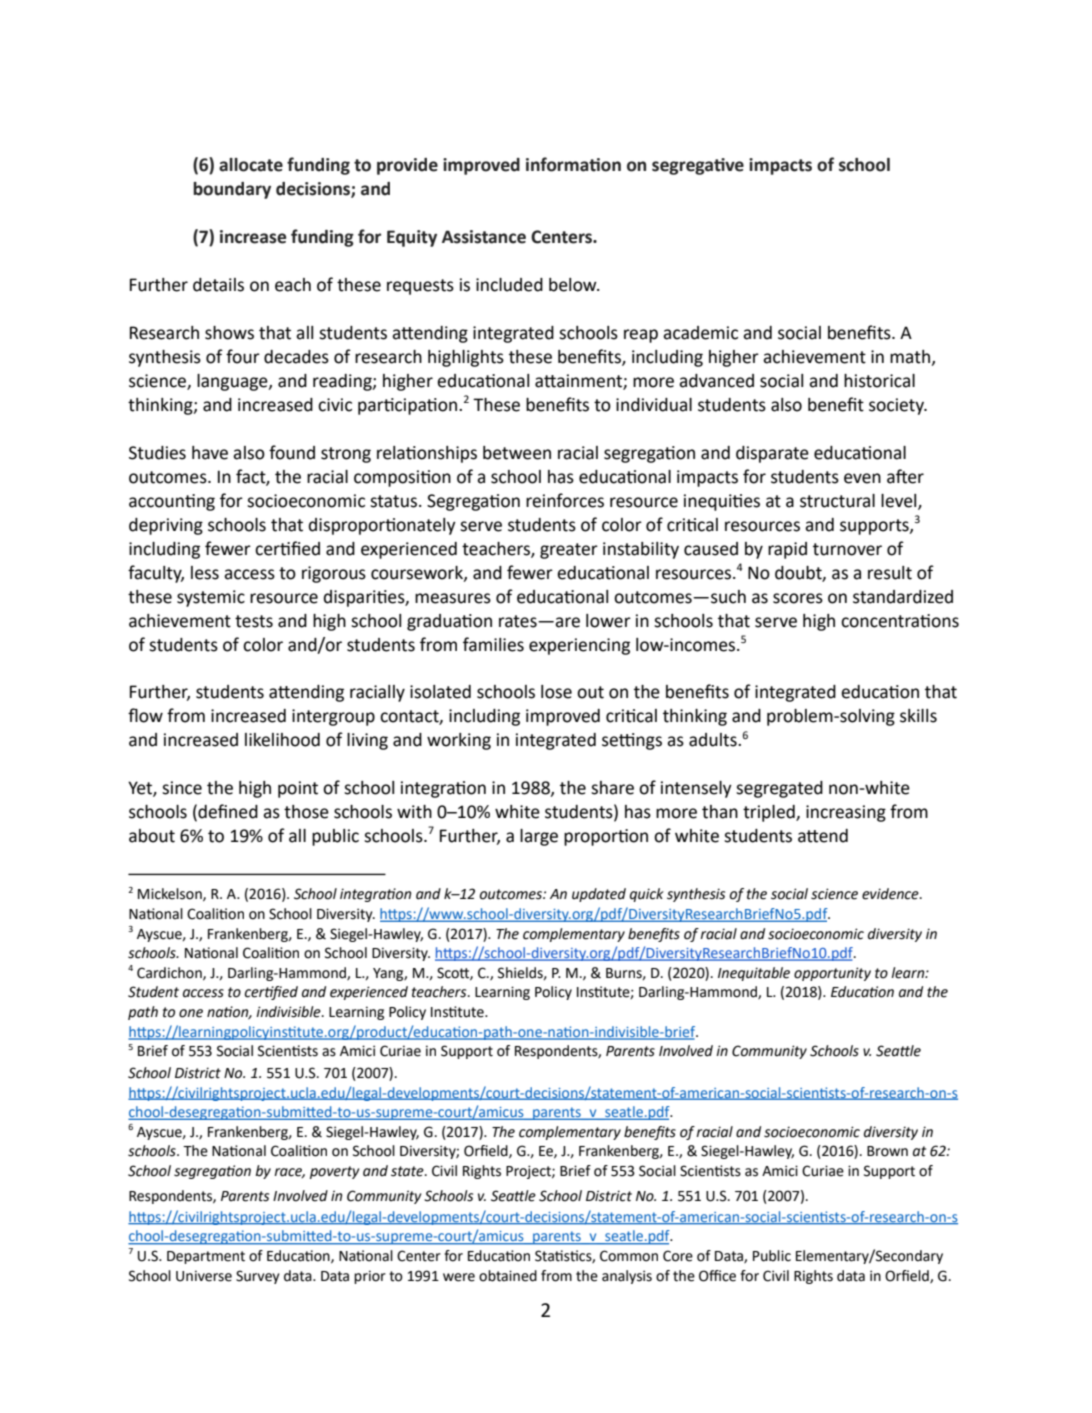 The height and width of the image is (1413, 1092). Describe the element at coordinates (556, 692) in the image. I see `lose` at that location.
